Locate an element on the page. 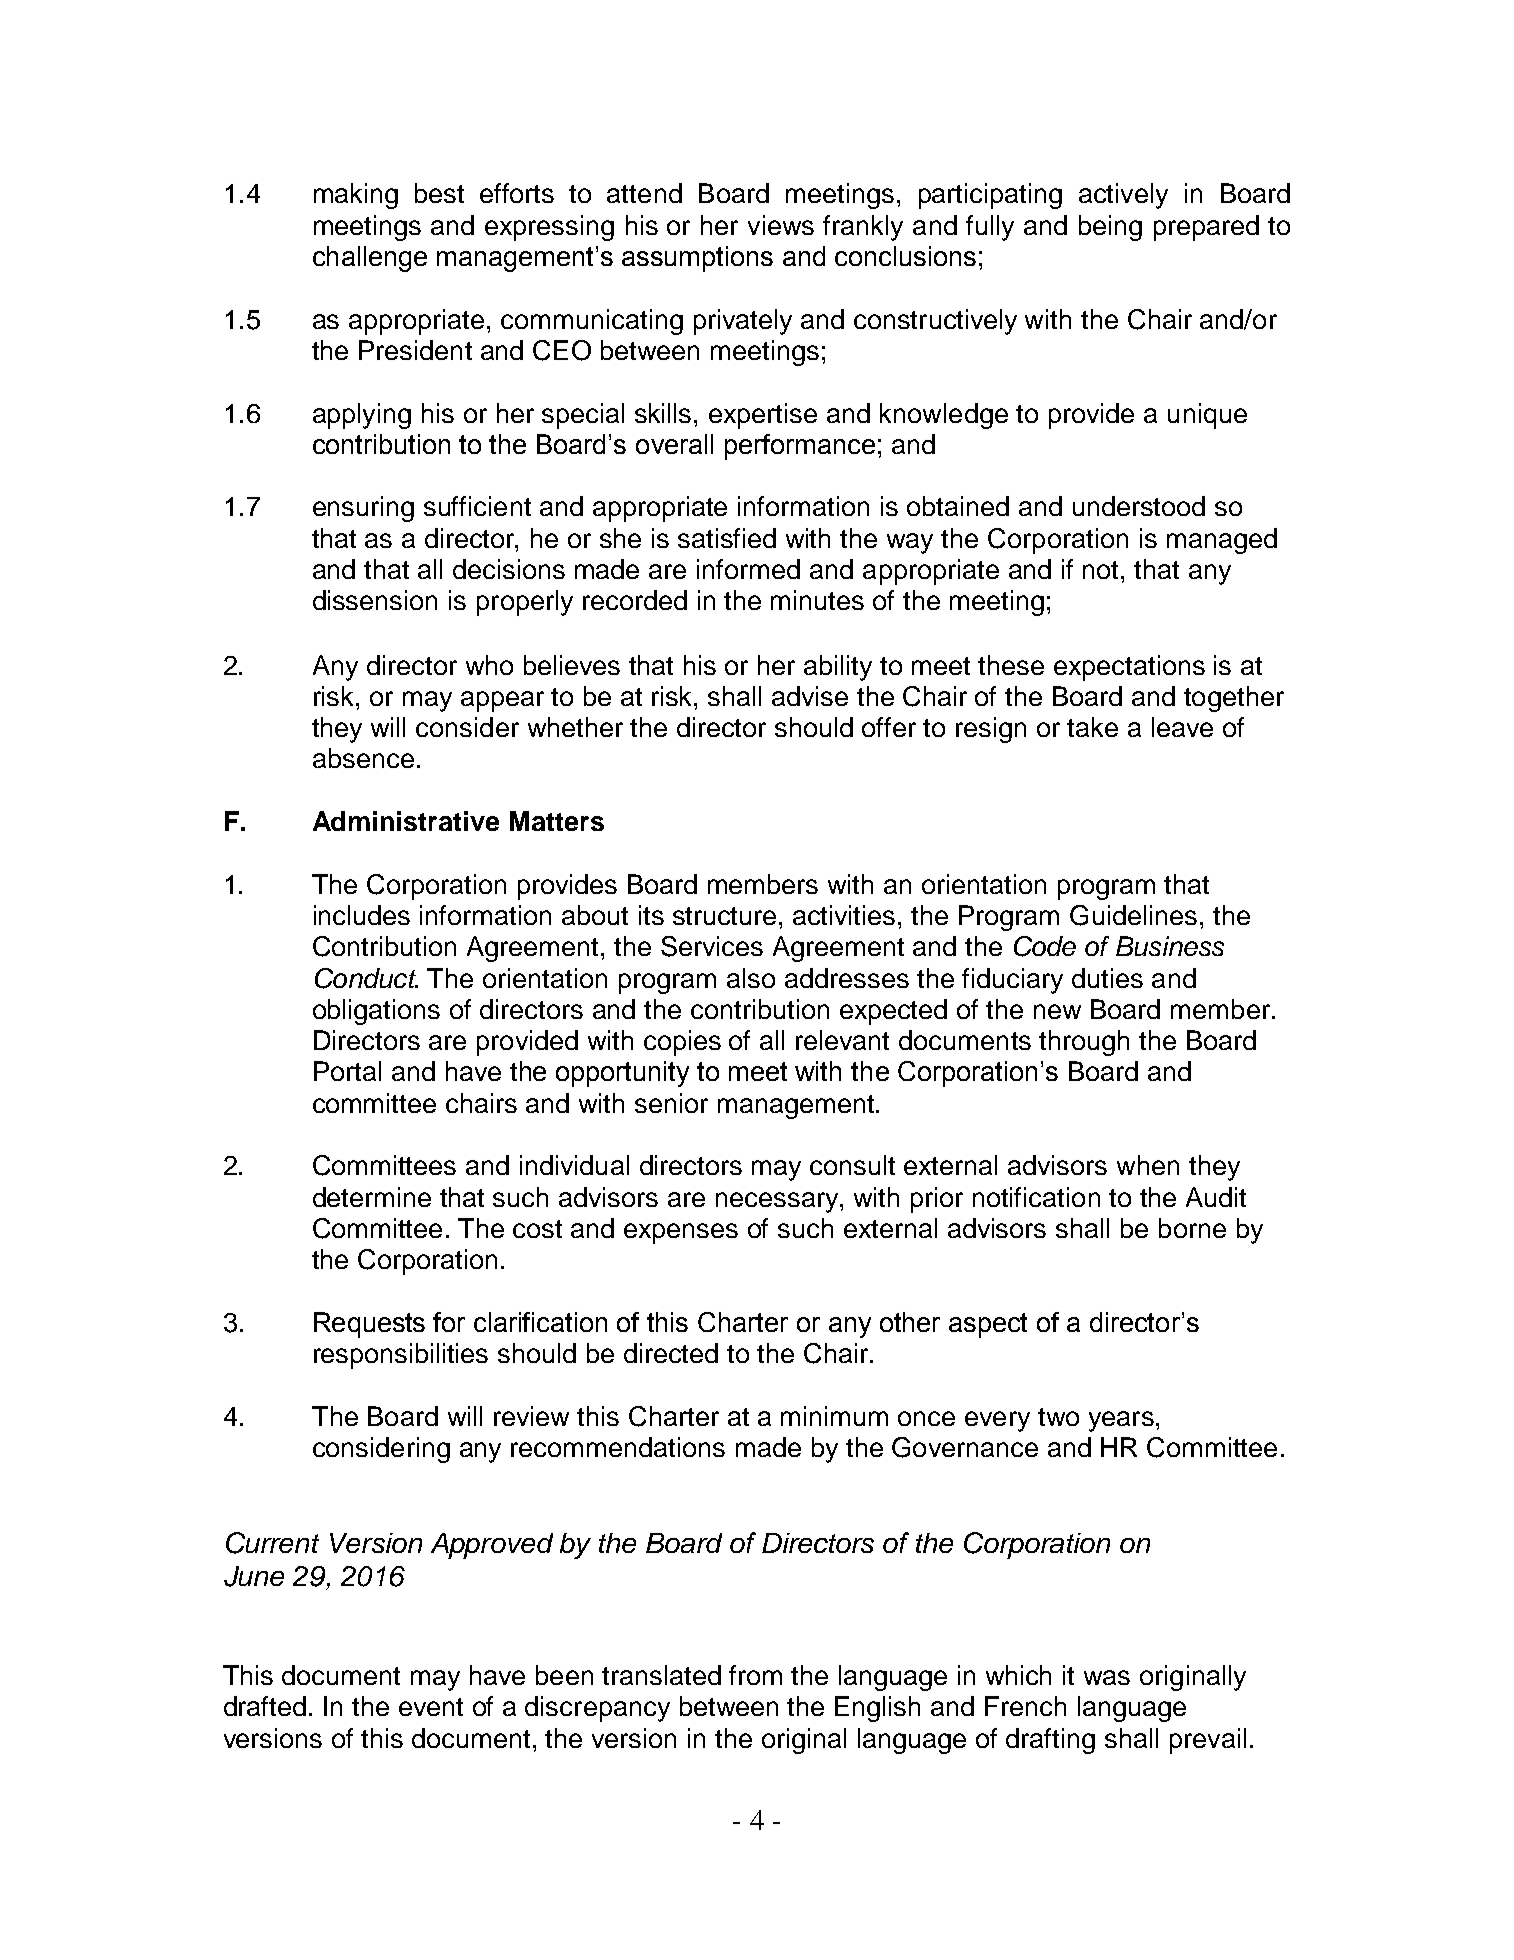 The image size is (1514, 1960). directed is located at coordinates (671, 1353).
